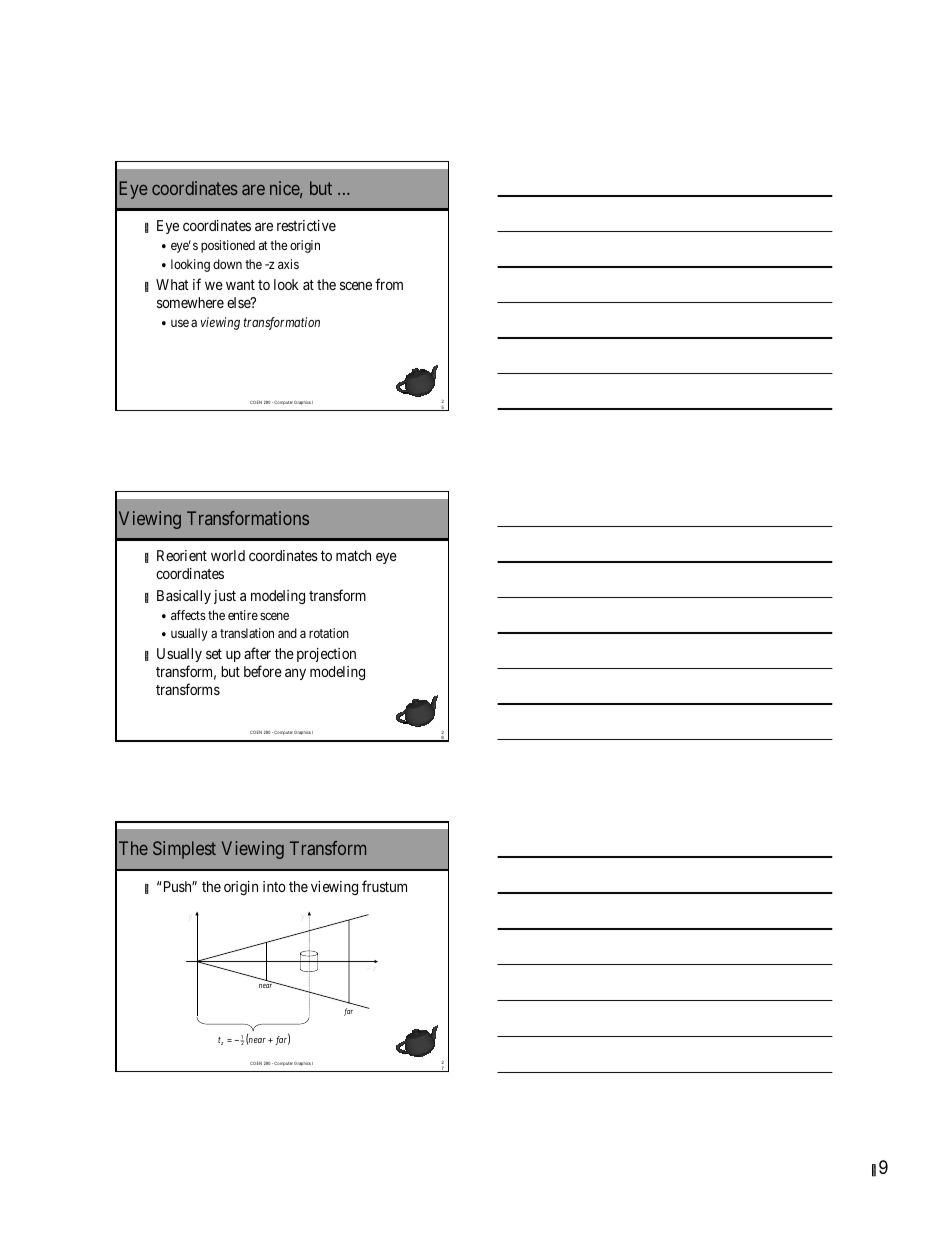  Describe the element at coordinates (306, 225) in the screenshot. I see `restrictive` at that location.
